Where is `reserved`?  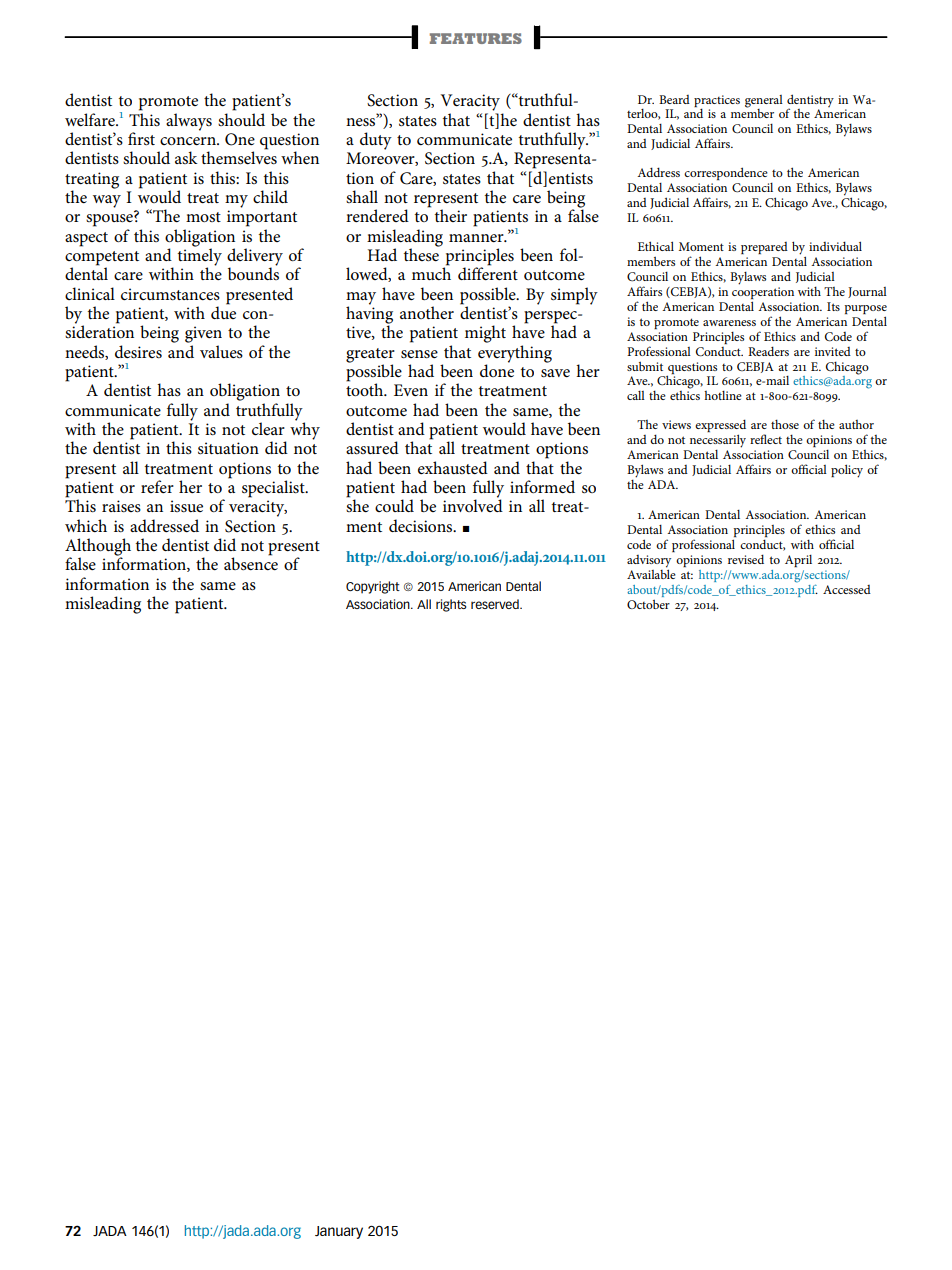
reserved is located at coordinates (496, 604).
